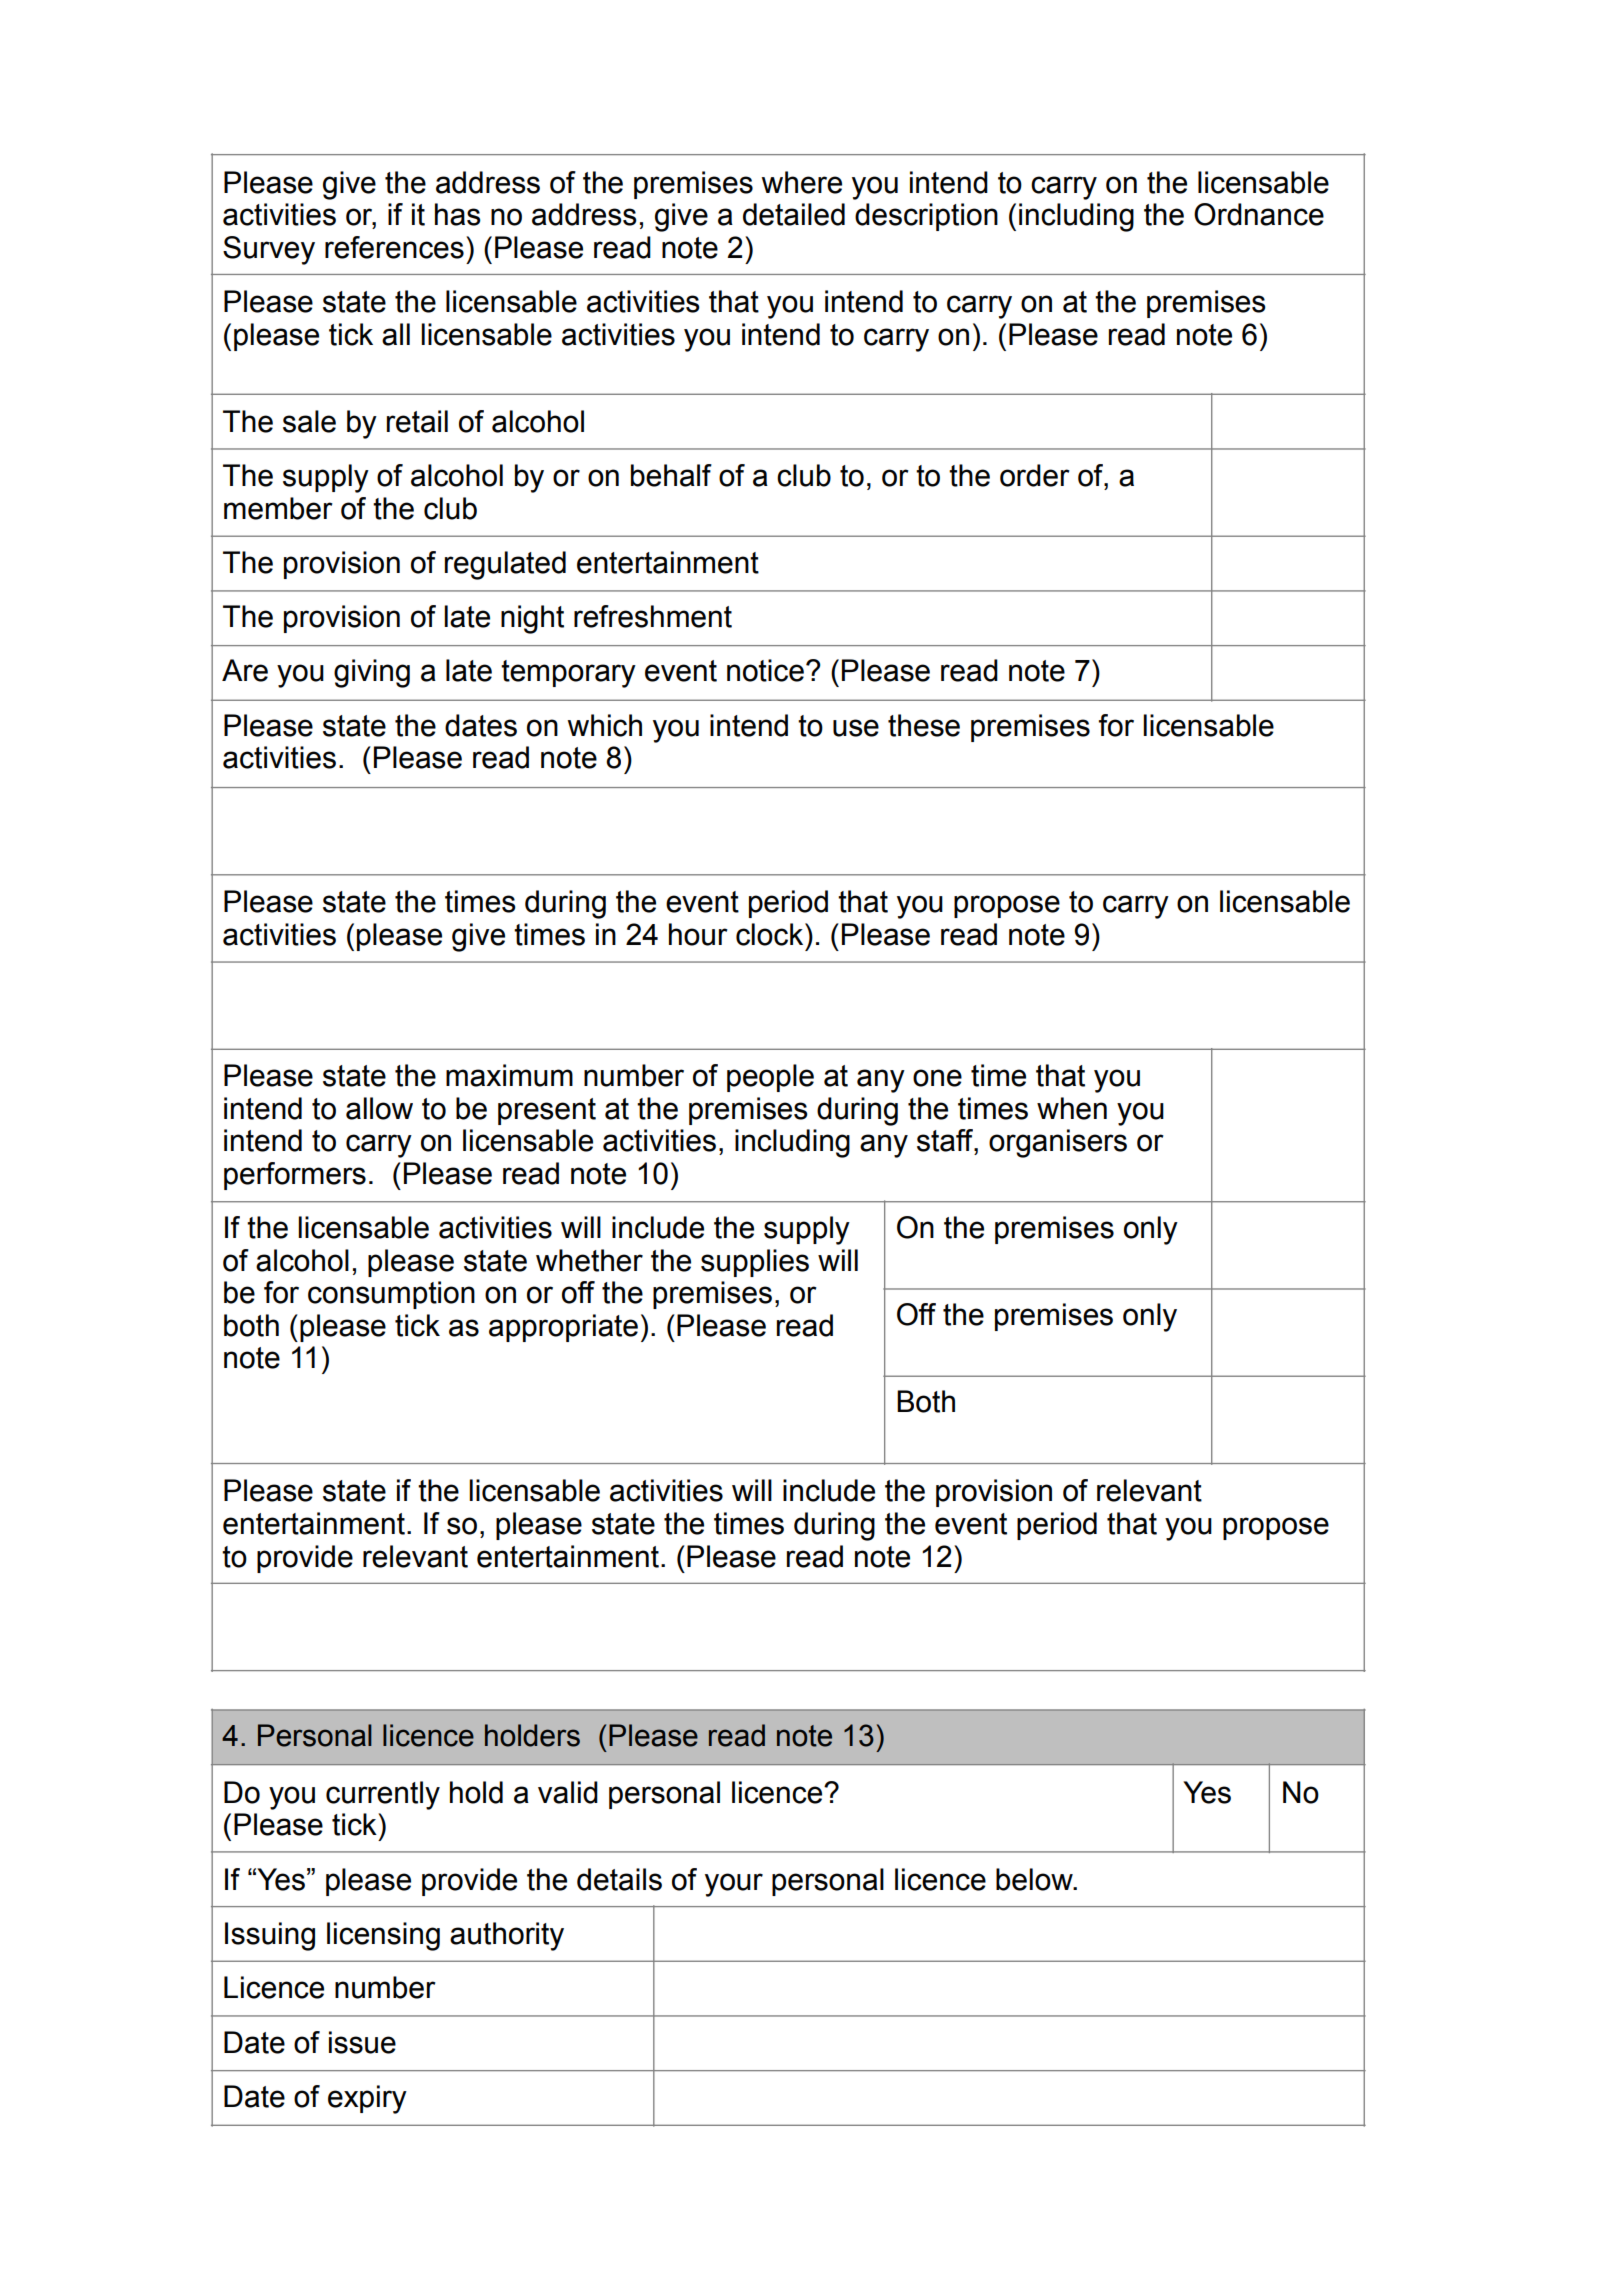  What do you see at coordinates (394, 247) in the screenshot?
I see `references` at bounding box center [394, 247].
